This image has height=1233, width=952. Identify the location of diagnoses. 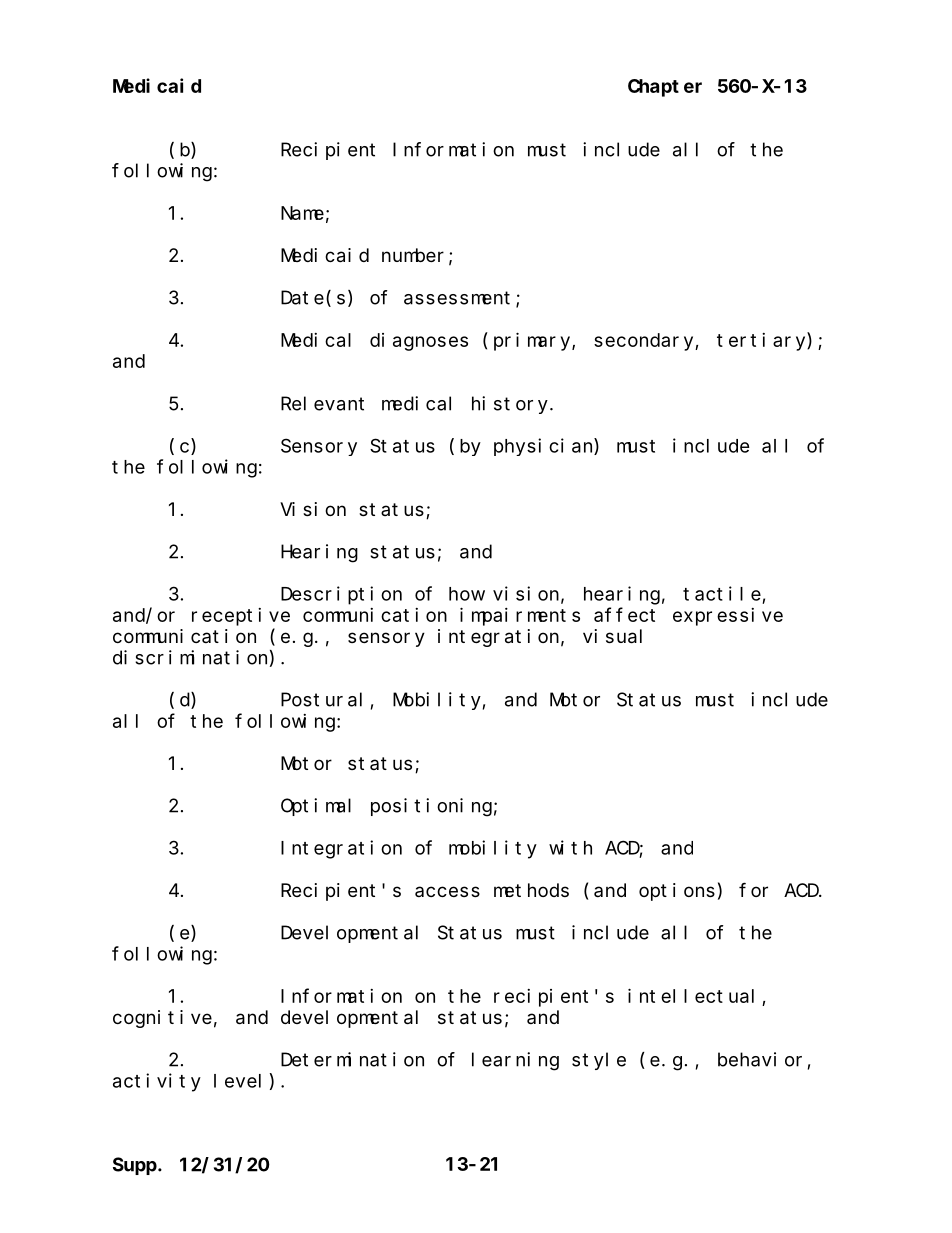
(419, 342).
